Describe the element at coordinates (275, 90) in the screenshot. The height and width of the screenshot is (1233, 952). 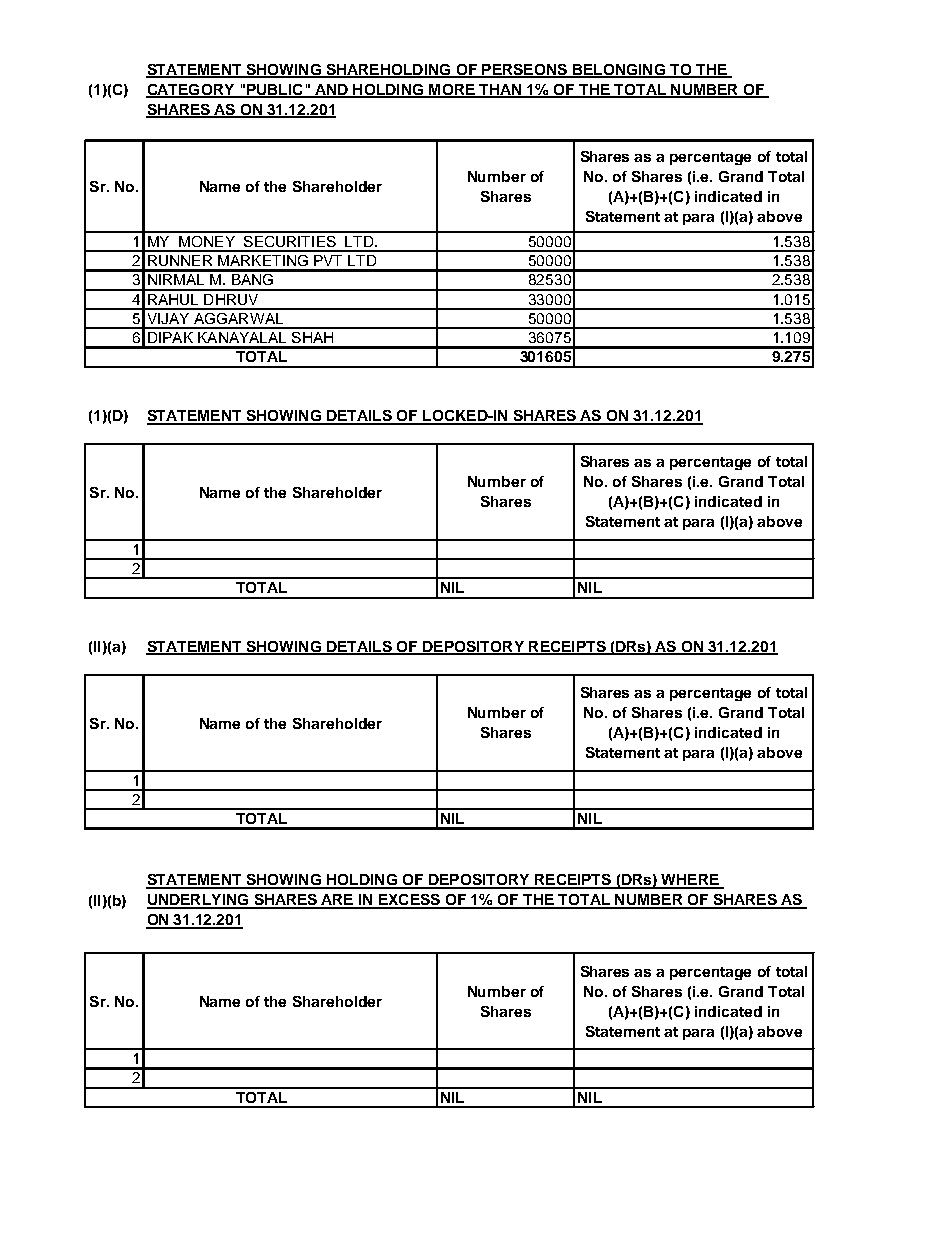
I see `PUBLIC` at that location.
